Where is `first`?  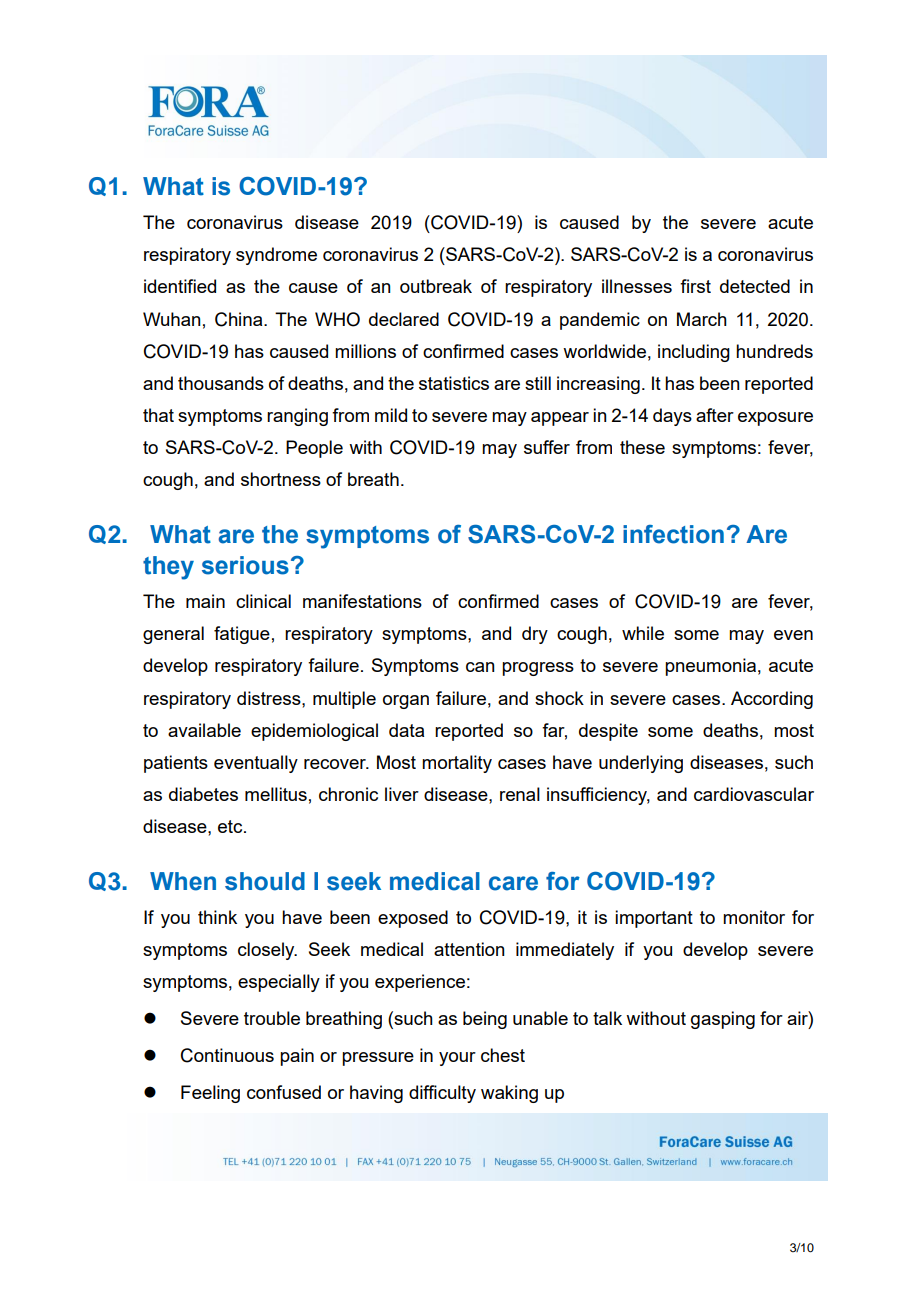
first is located at coordinates (695, 286).
